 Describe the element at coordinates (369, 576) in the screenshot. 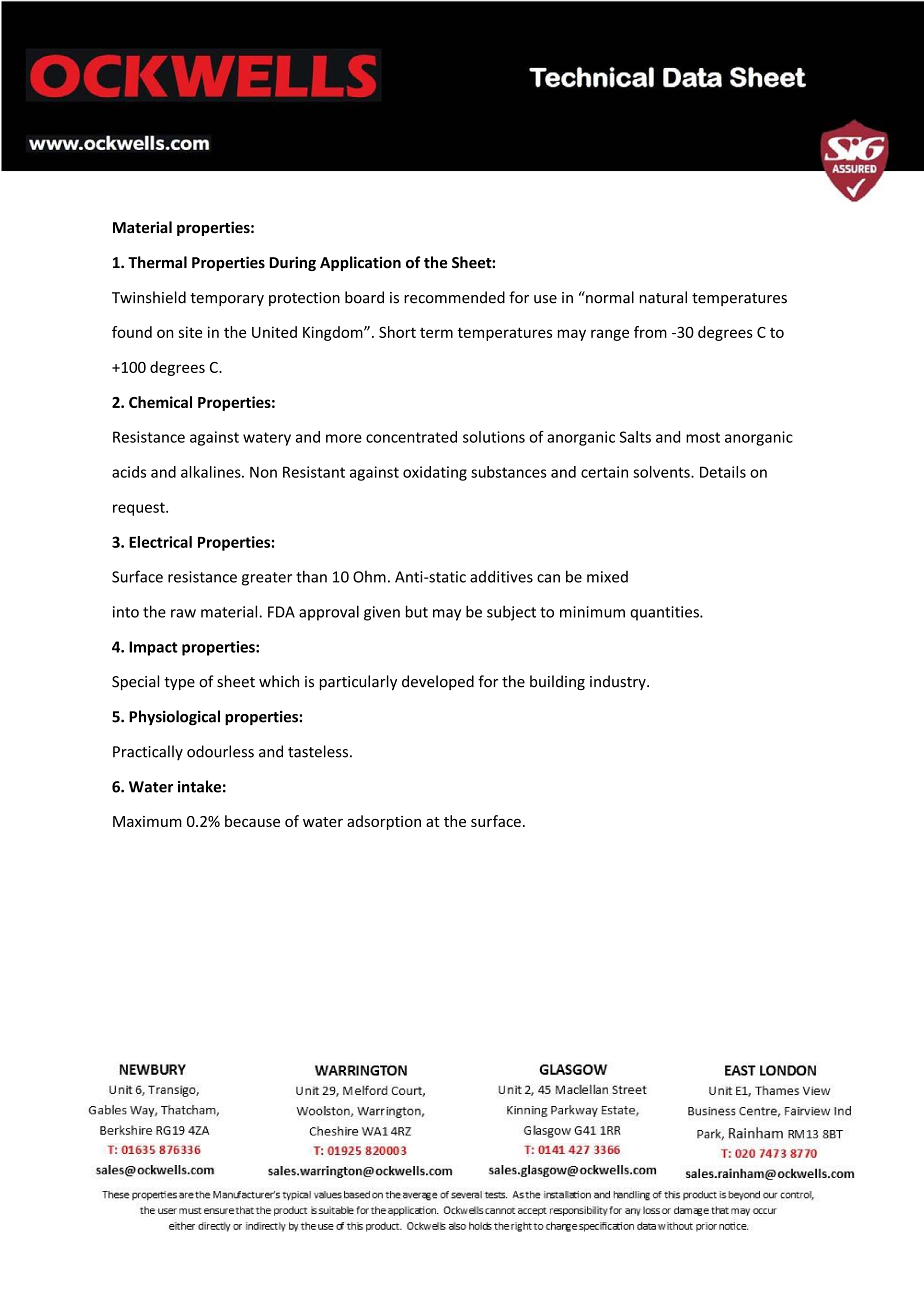

I see `Ohm` at that location.
